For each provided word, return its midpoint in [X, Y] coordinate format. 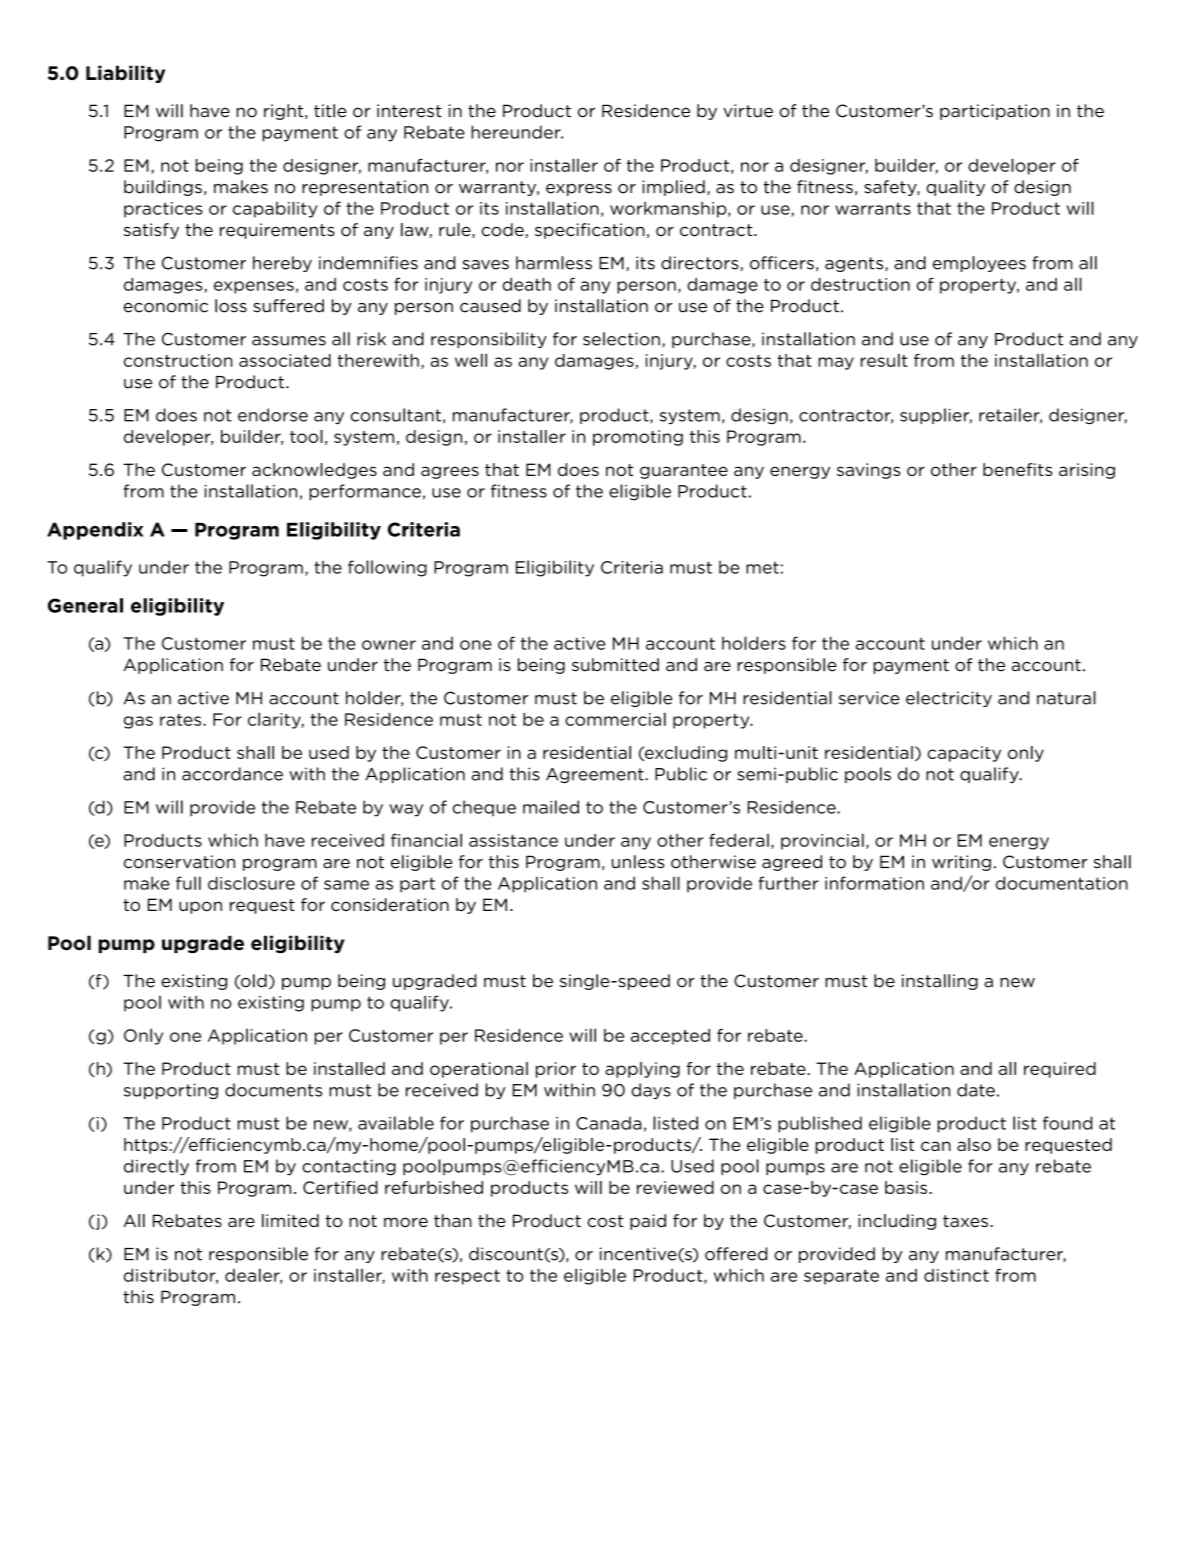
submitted [615, 665]
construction [178, 360]
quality [955, 188]
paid [648, 1222]
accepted [670, 1037]
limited [290, 1221]
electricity [949, 699]
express [579, 190]
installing [940, 982]
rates [182, 720]
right [285, 112]
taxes [965, 1221]
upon [200, 907]
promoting [638, 438]
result [884, 360]
